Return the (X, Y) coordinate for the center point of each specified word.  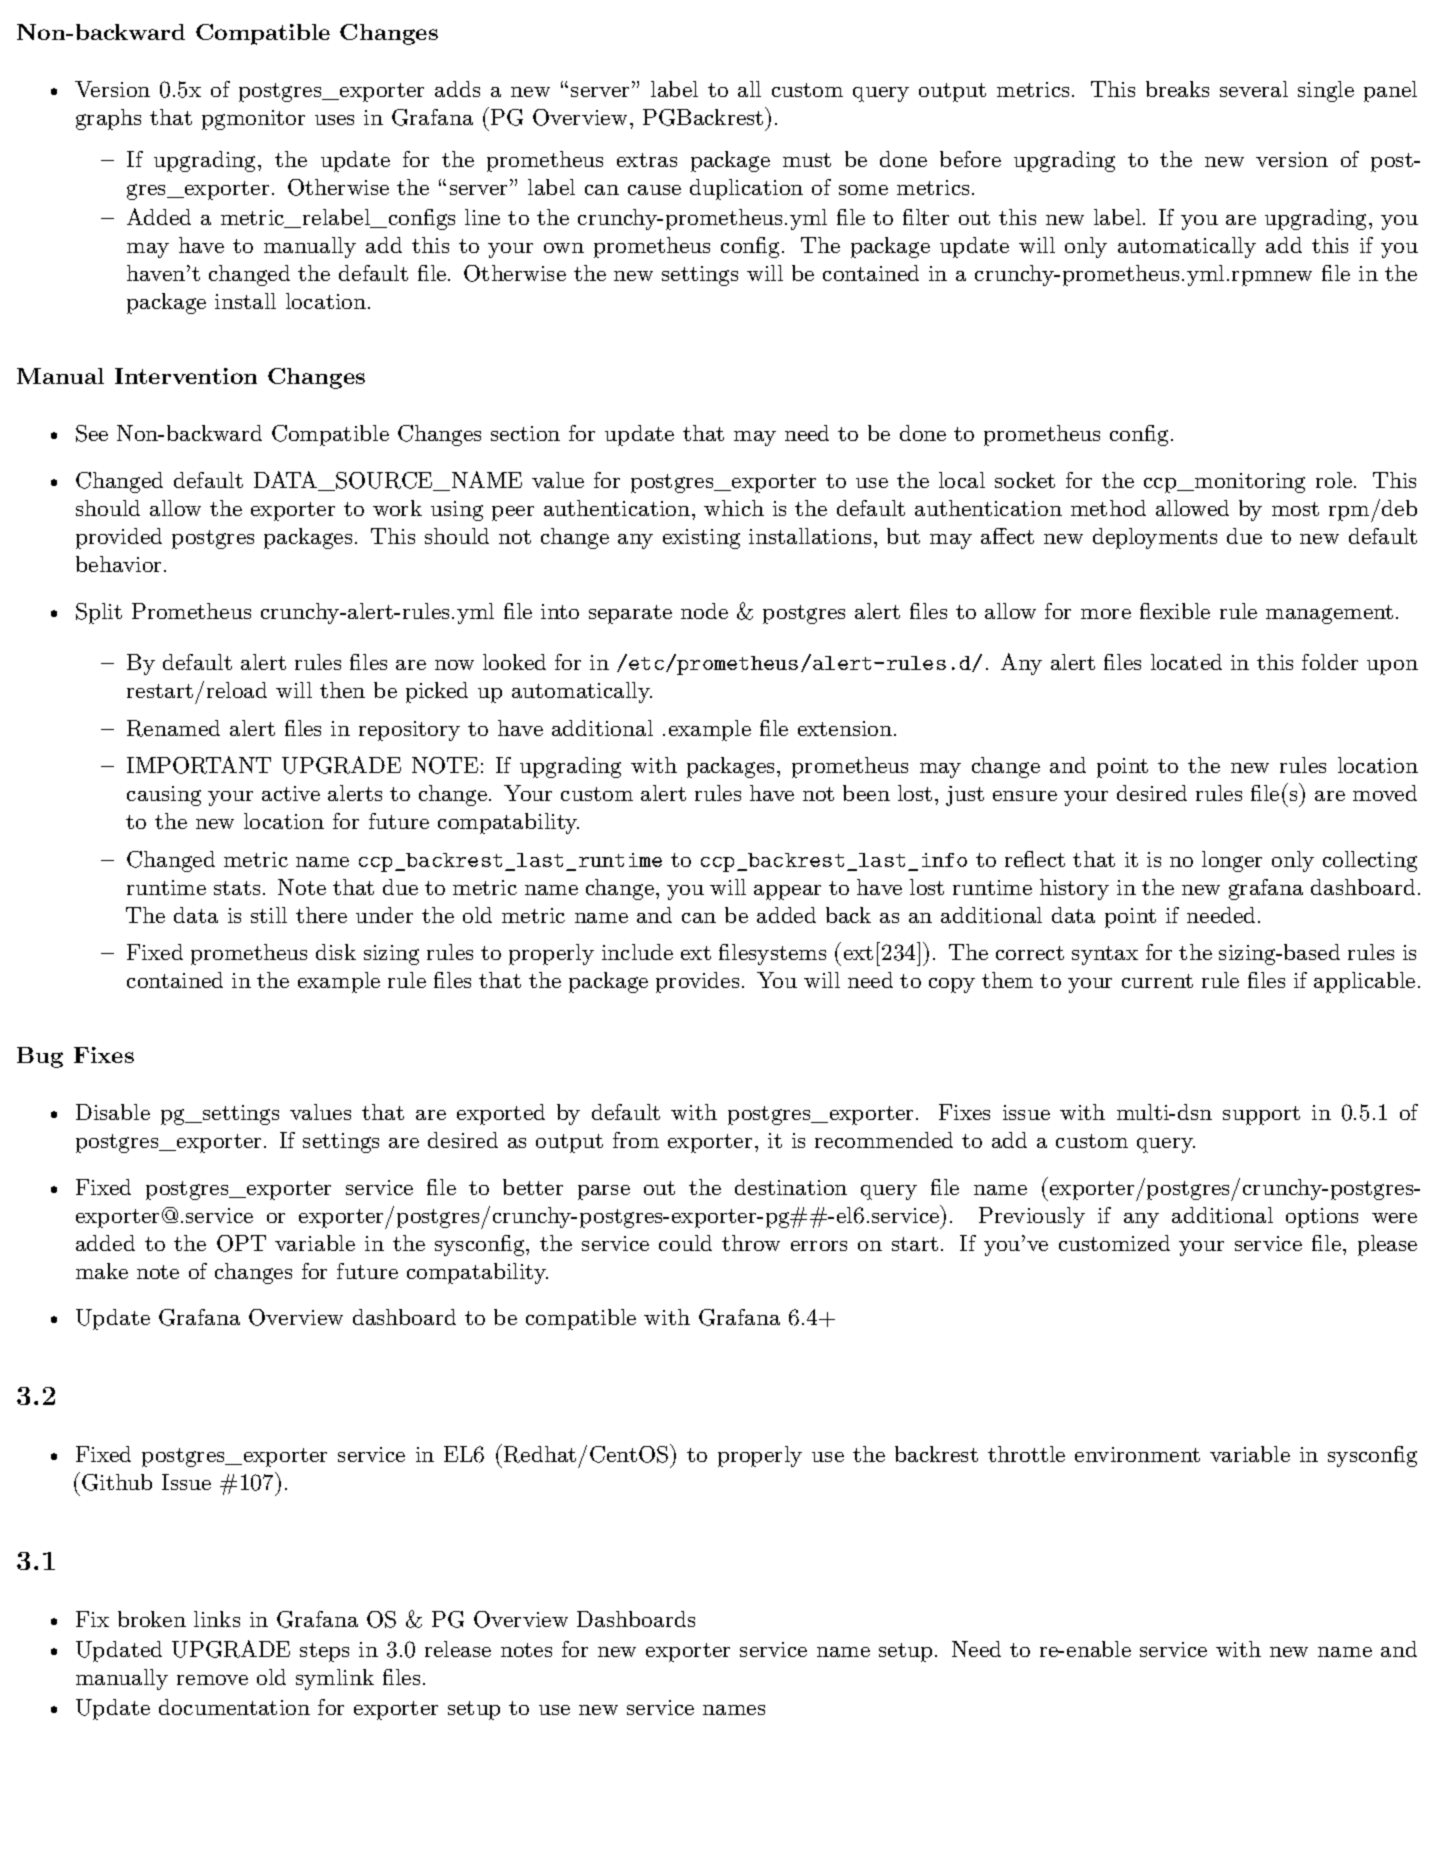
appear (787, 892)
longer (1232, 861)
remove (212, 1680)
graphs (108, 119)
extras (647, 160)
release (458, 1649)
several (1254, 89)
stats (237, 888)
